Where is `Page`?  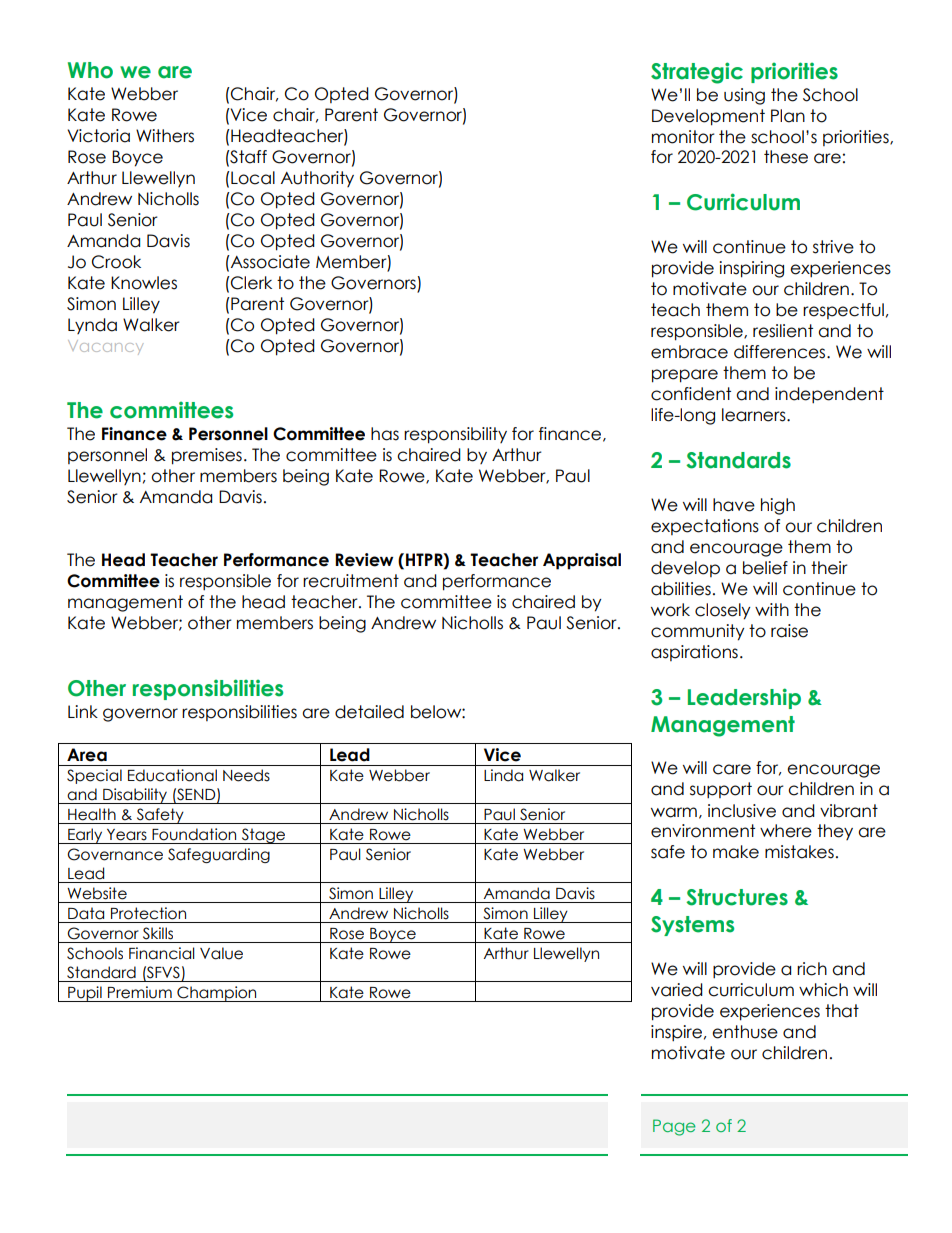
Page is located at coordinates (674, 1127).
